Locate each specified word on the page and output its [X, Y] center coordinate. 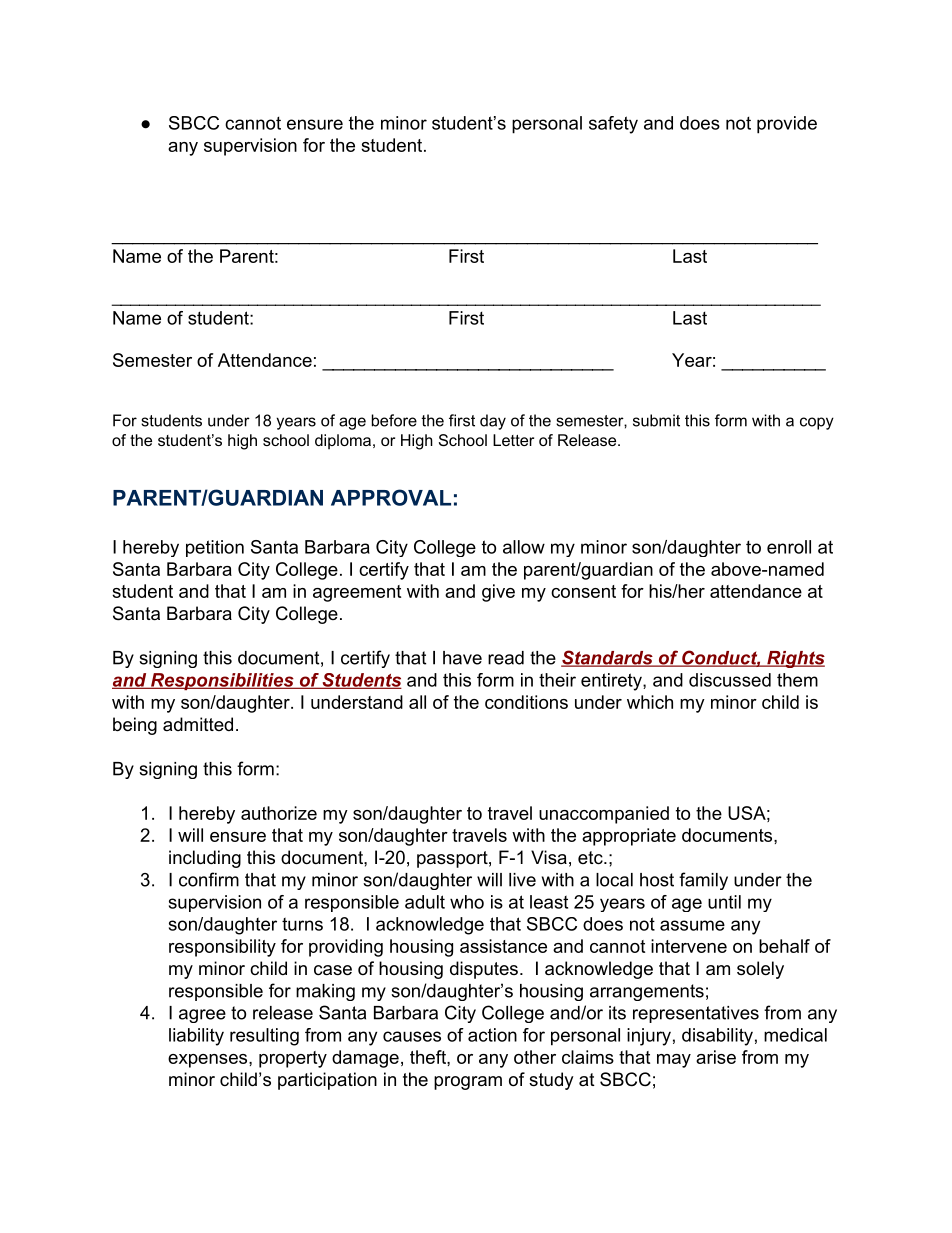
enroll [789, 547]
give [498, 593]
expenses [209, 1061]
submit [656, 420]
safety [613, 125]
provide [787, 125]
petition [215, 548]
